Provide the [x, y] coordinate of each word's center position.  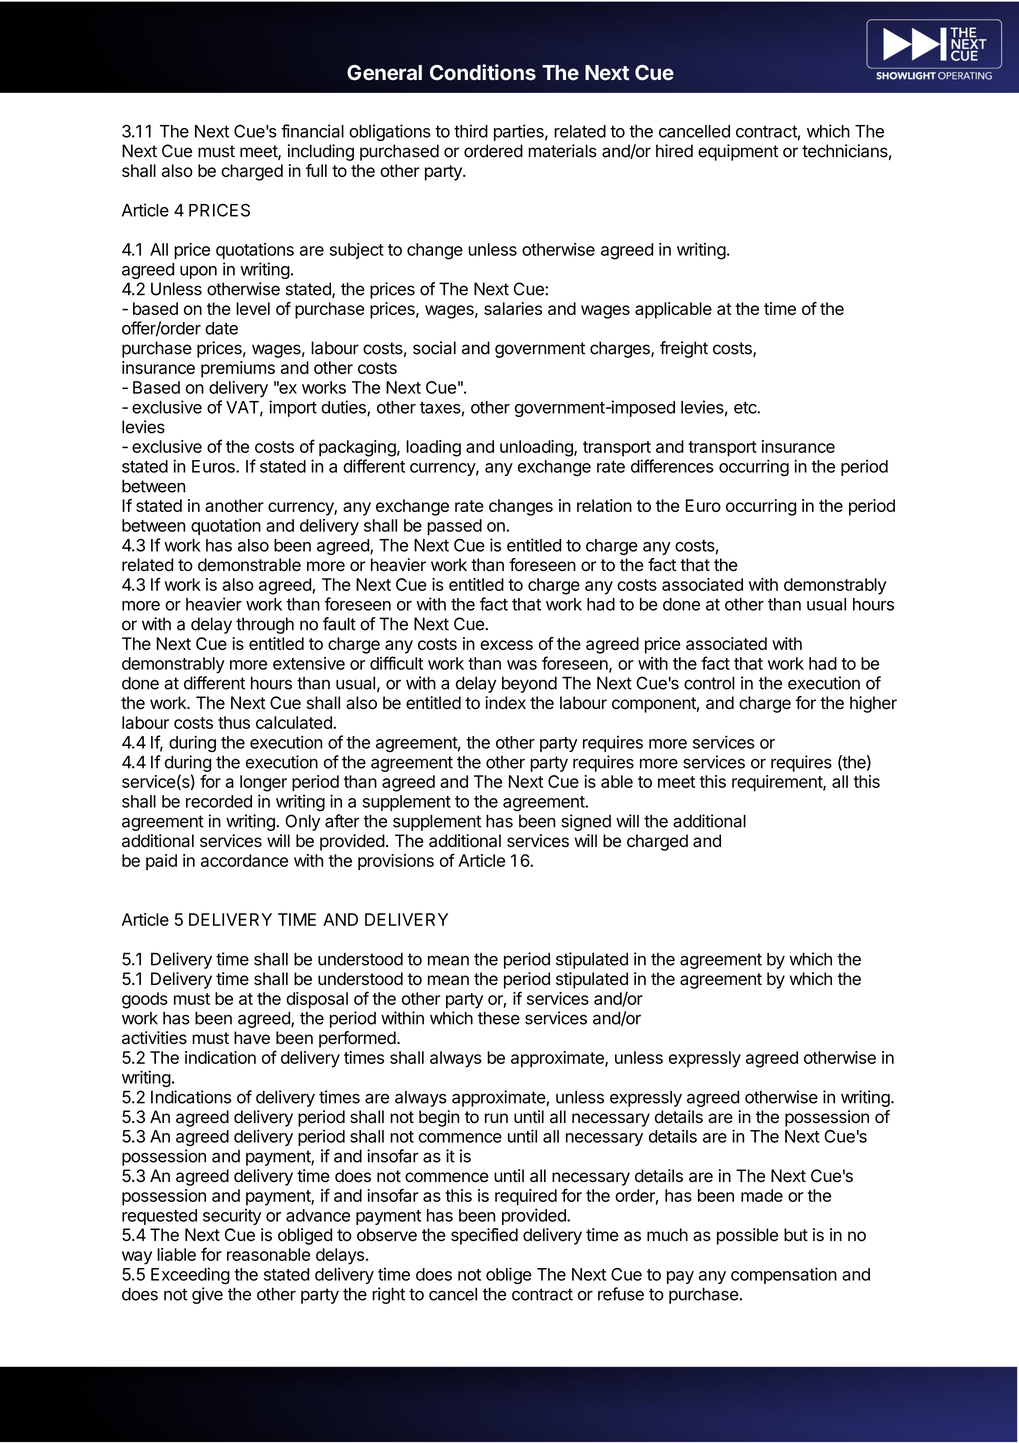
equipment [738, 152]
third [471, 131]
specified [484, 1236]
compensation [784, 1275]
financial [312, 131]
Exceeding [190, 1276]
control [709, 683]
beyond [529, 684]
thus [234, 722]
